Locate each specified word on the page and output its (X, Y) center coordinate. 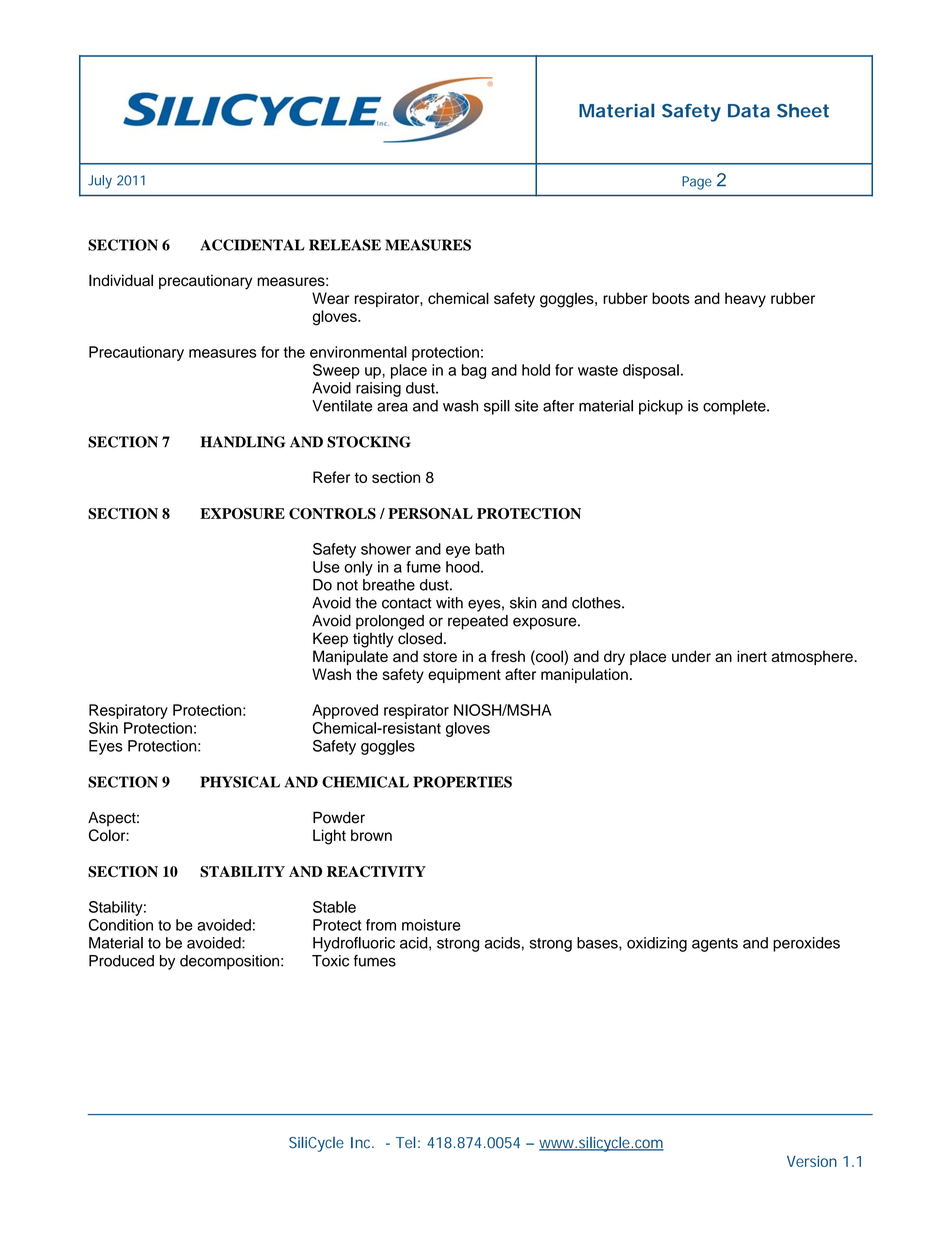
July (100, 182)
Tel (405, 1142)
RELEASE (345, 245)
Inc (362, 1143)
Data (749, 111)
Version (812, 1161)
